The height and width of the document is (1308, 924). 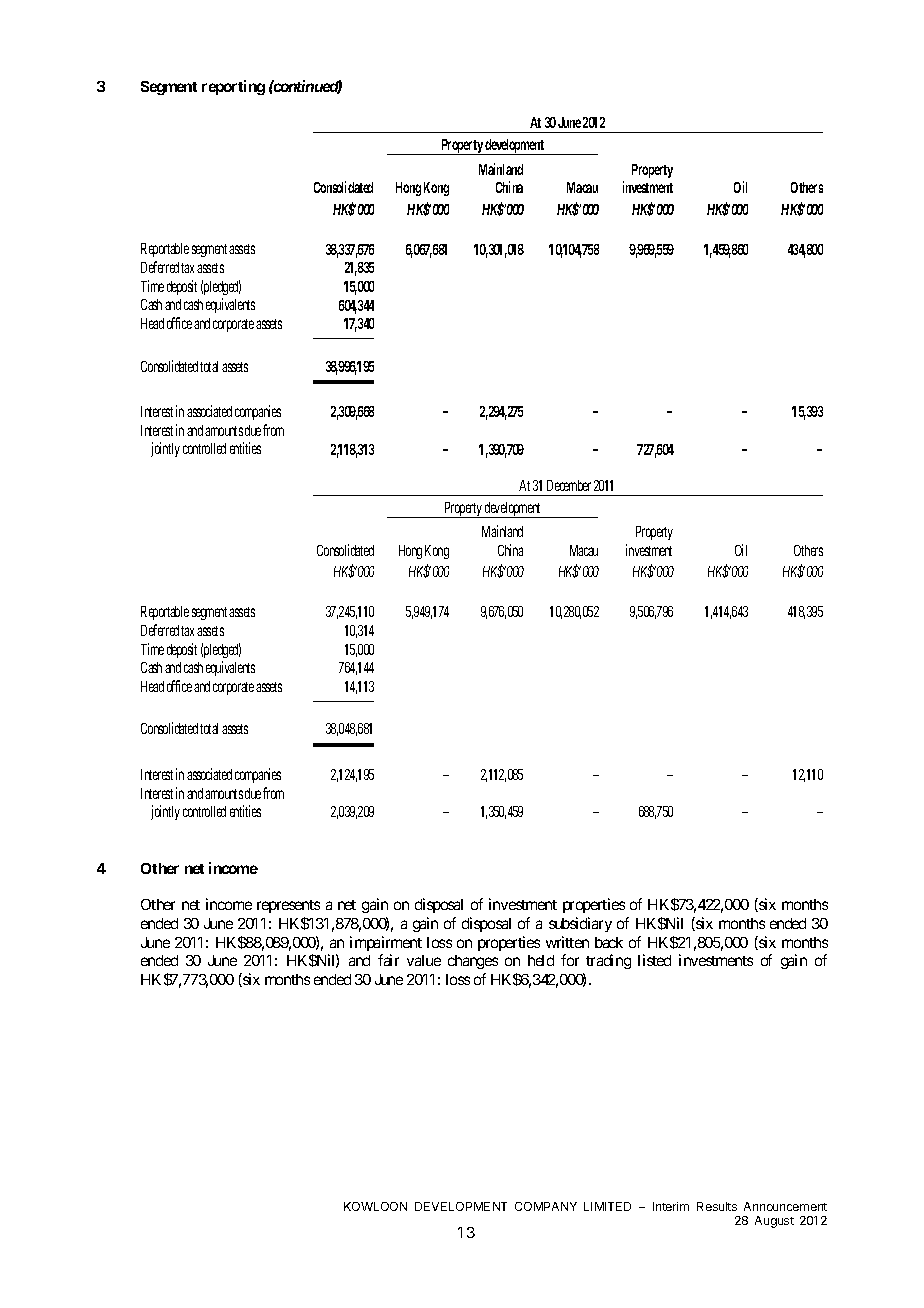 I want to click on subsidiary, so click(x=580, y=924).
